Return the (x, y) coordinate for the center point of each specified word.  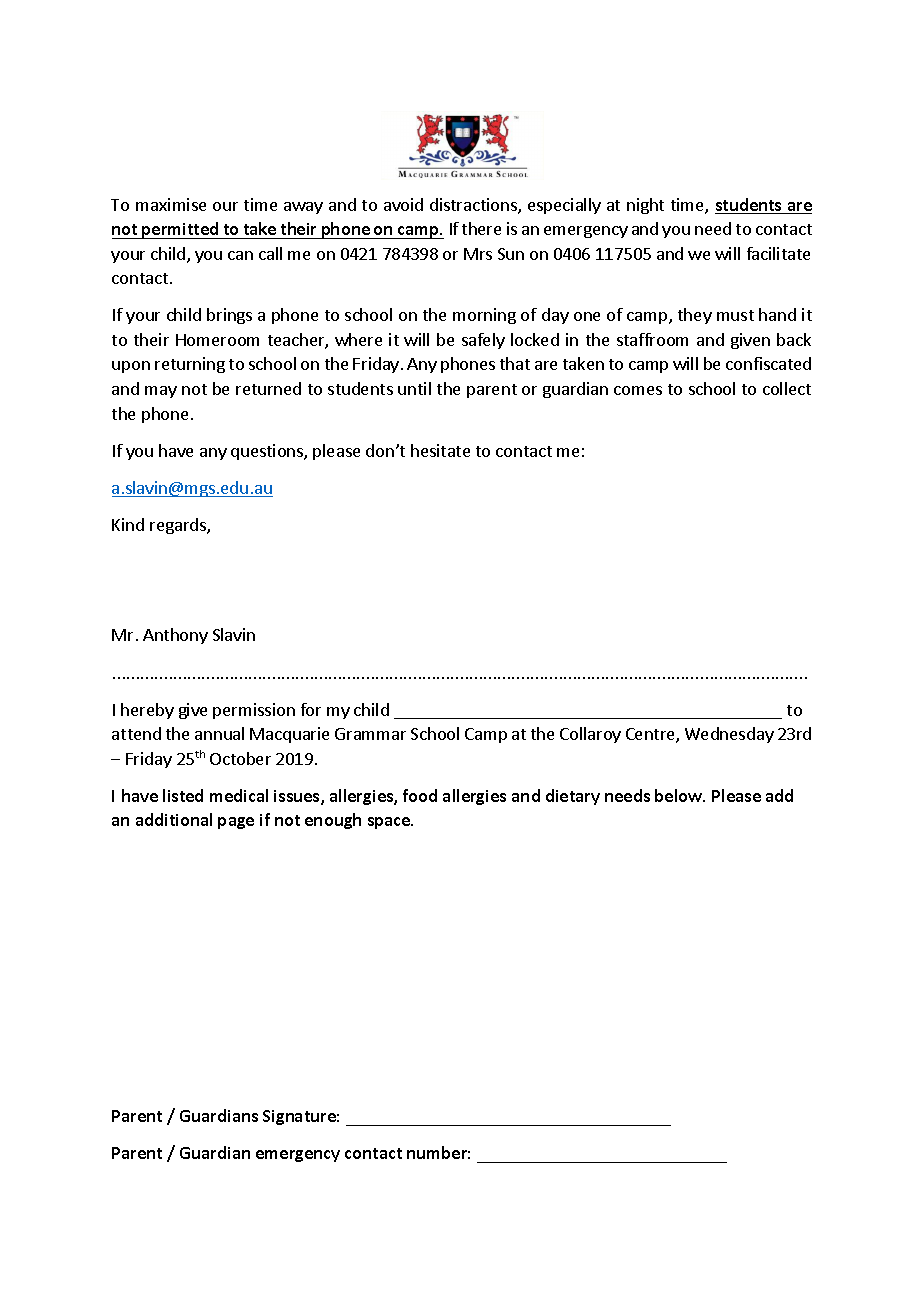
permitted (180, 230)
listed (183, 795)
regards (179, 526)
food (420, 795)
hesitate (440, 450)
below (680, 795)
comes (638, 390)
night (645, 206)
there (481, 228)
